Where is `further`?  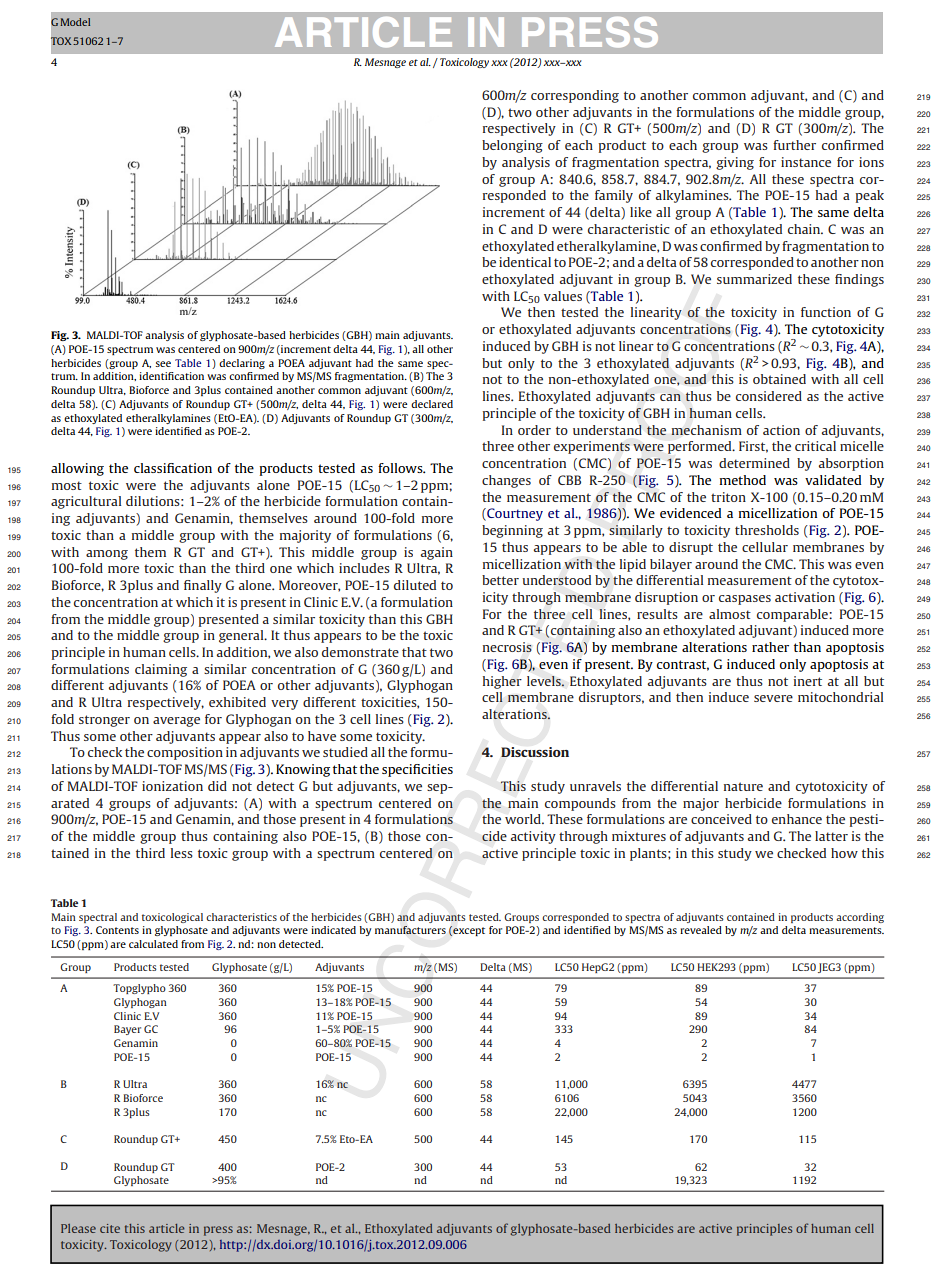
further is located at coordinates (794, 145).
